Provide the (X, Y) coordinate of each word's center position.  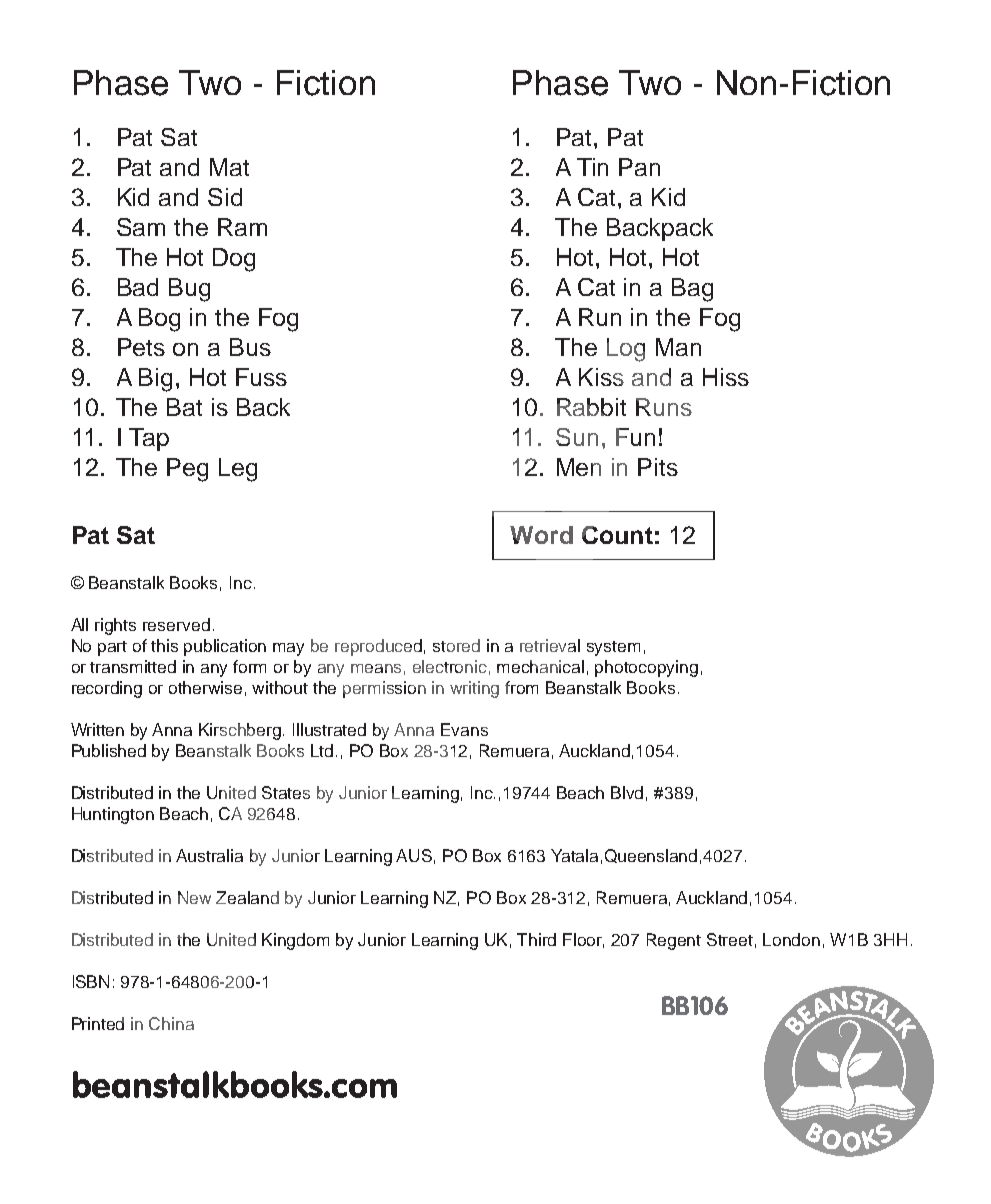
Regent (674, 941)
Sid (225, 197)
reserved (176, 624)
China (171, 1023)
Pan (639, 167)
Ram (242, 227)
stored (456, 645)
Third (536, 939)
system (613, 648)
